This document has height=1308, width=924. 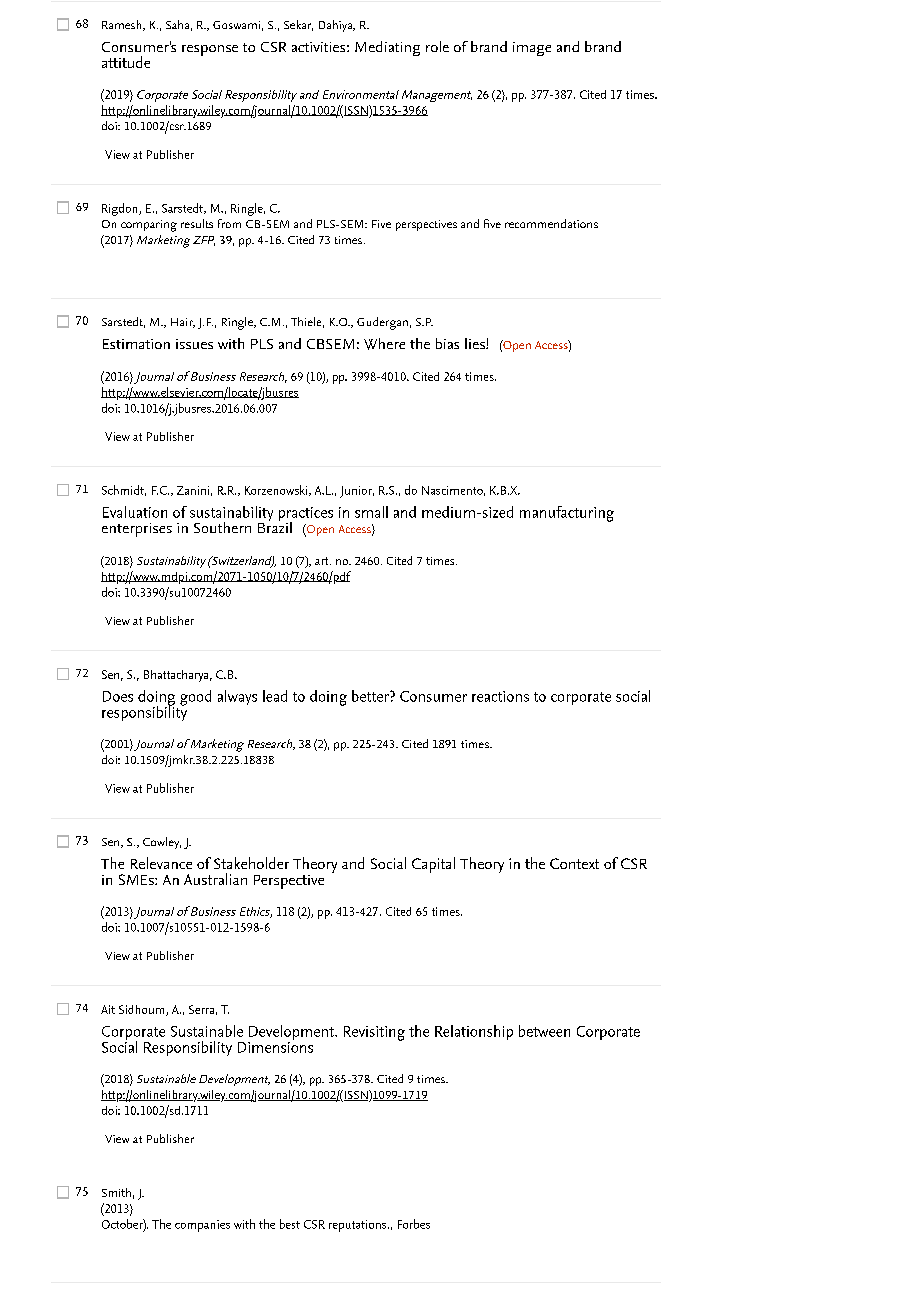 What do you see at coordinates (532, 49) in the document?
I see `image` at bounding box center [532, 49].
